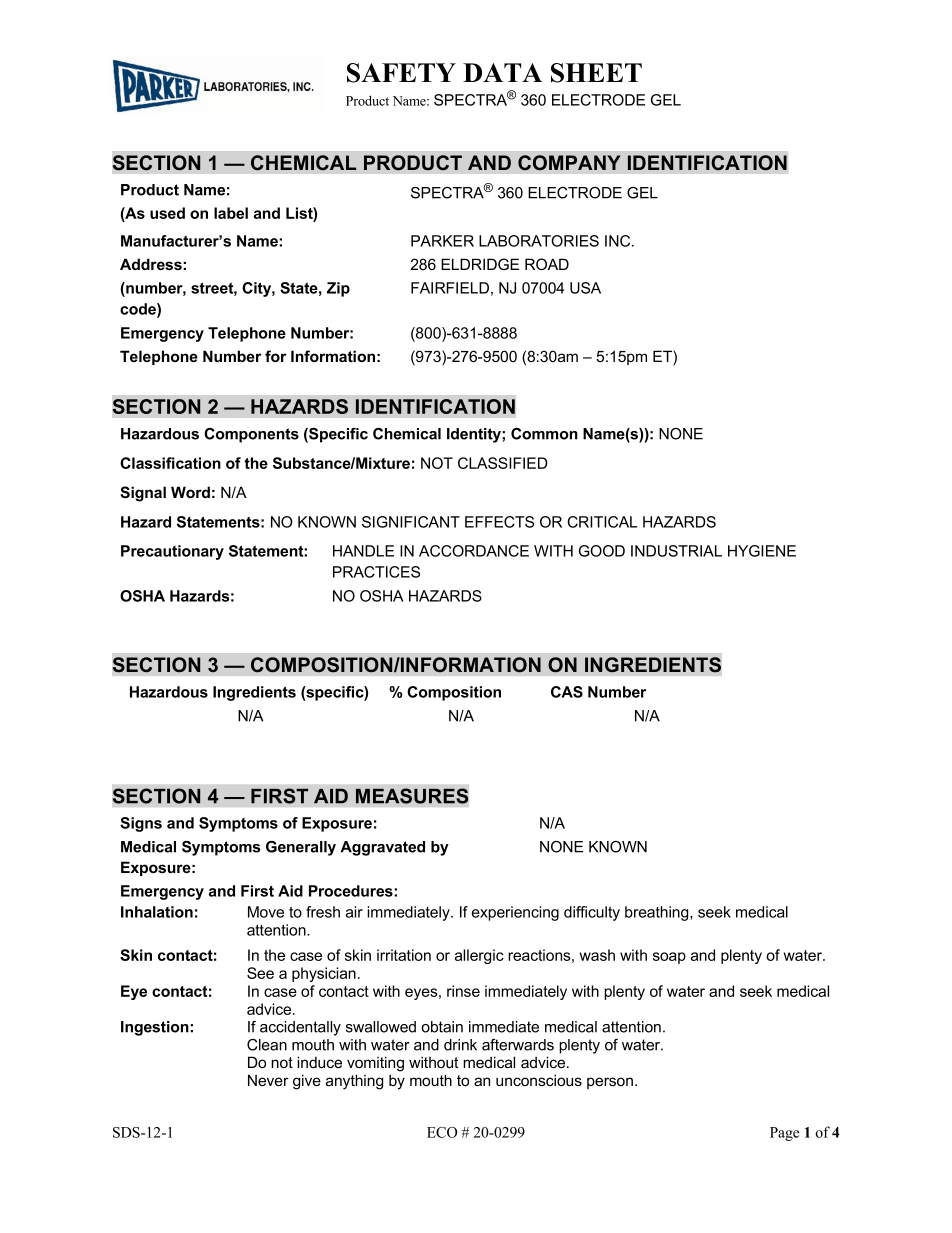 This screenshot has width=952, height=1233. I want to click on Precautionary, so click(172, 552).
